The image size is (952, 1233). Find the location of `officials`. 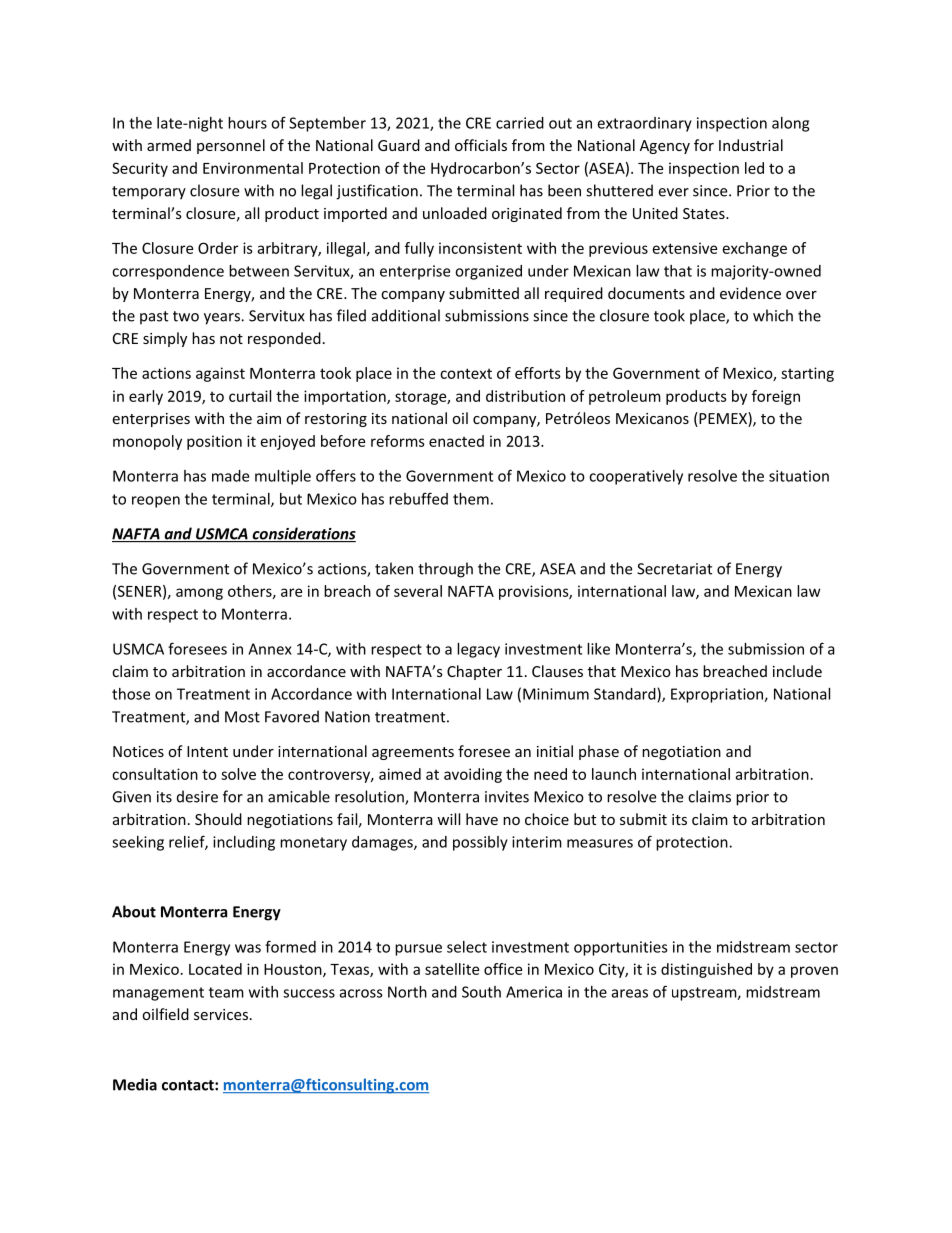

officials is located at coordinates (481, 145).
